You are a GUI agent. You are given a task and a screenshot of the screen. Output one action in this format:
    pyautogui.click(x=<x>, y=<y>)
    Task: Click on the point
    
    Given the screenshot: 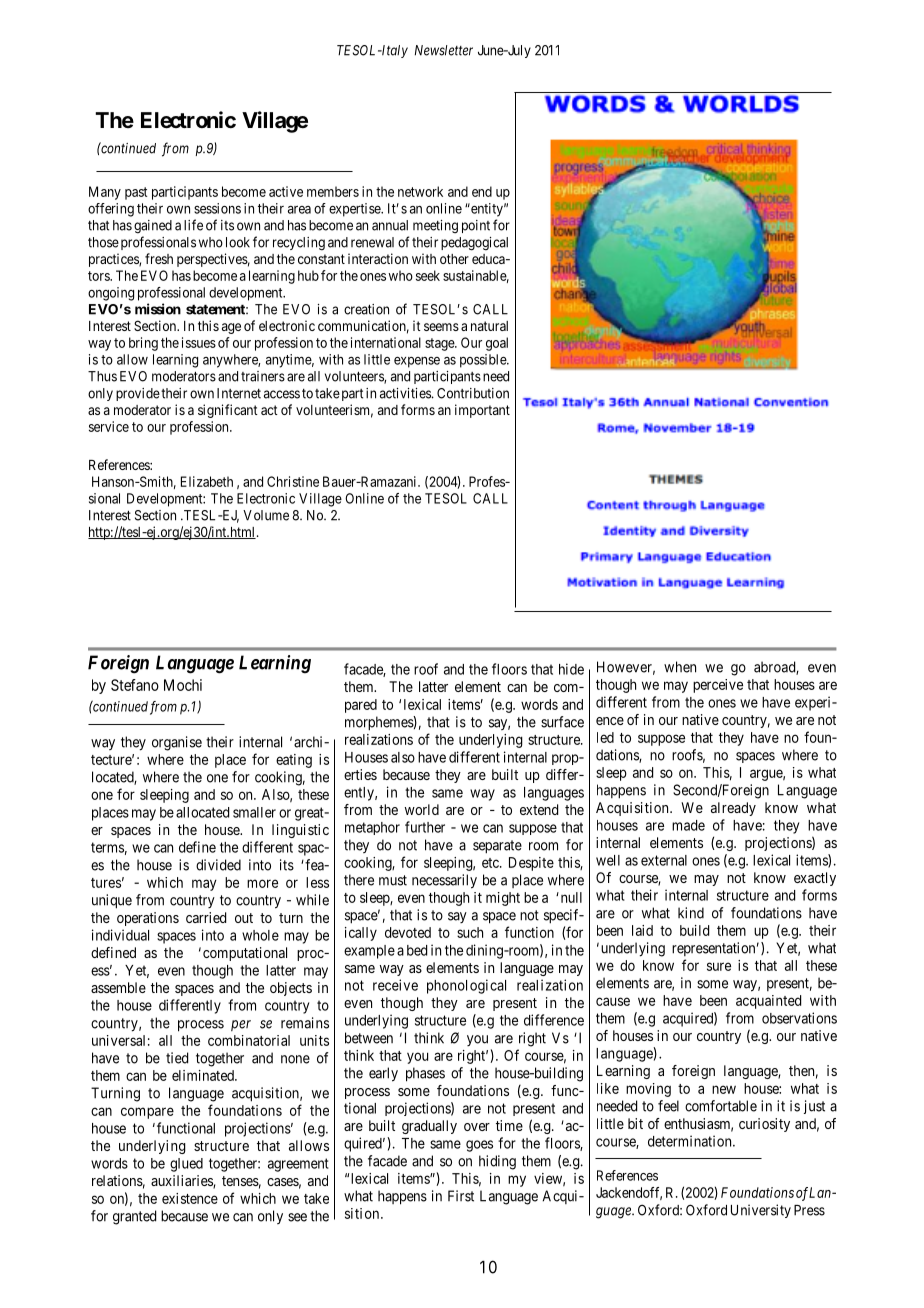 What is the action you would take?
    pyautogui.click(x=476, y=226)
